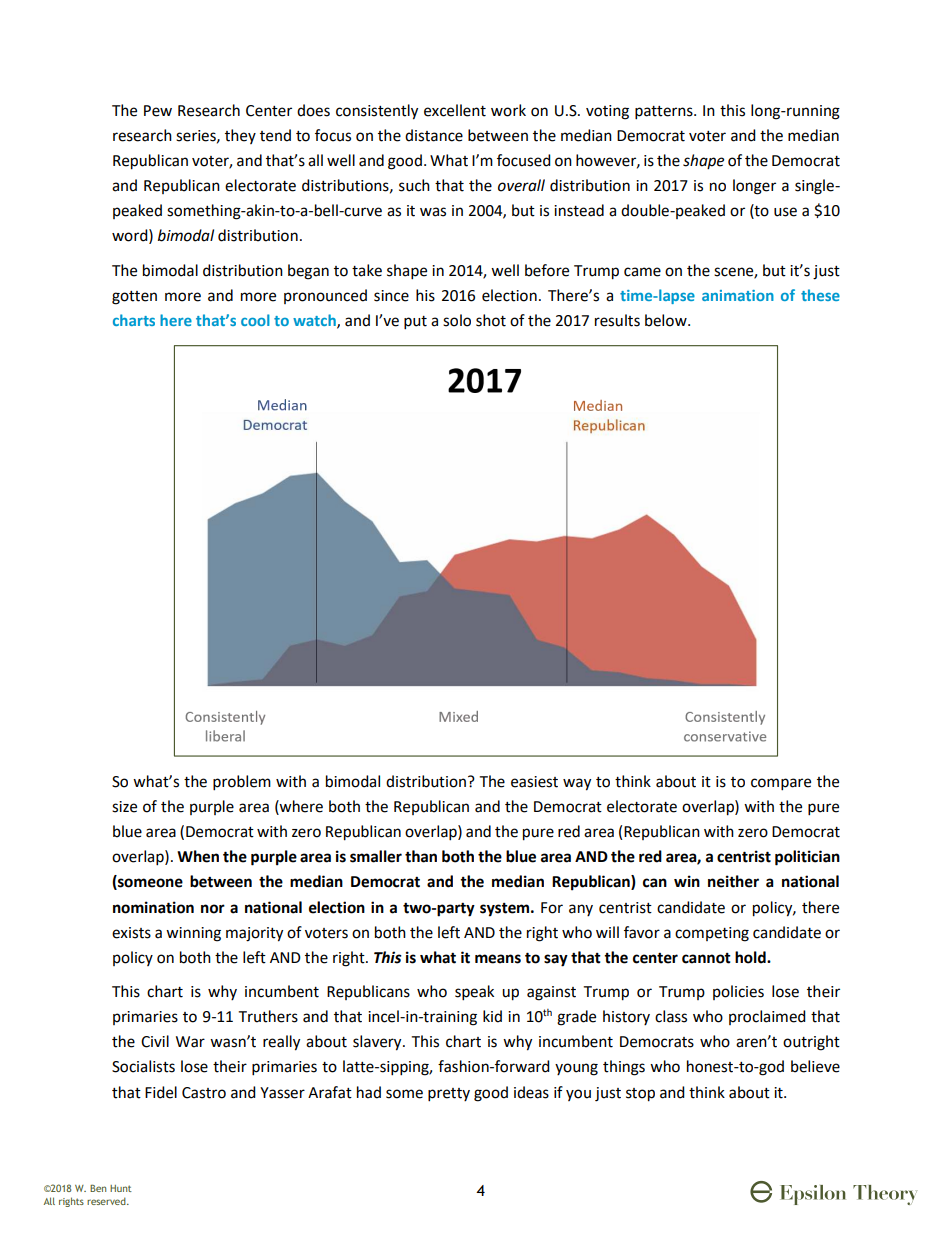 Image resolution: width=952 pixels, height=1233 pixels. Describe the element at coordinates (665, 113) in the document. I see `patterns` at that location.
